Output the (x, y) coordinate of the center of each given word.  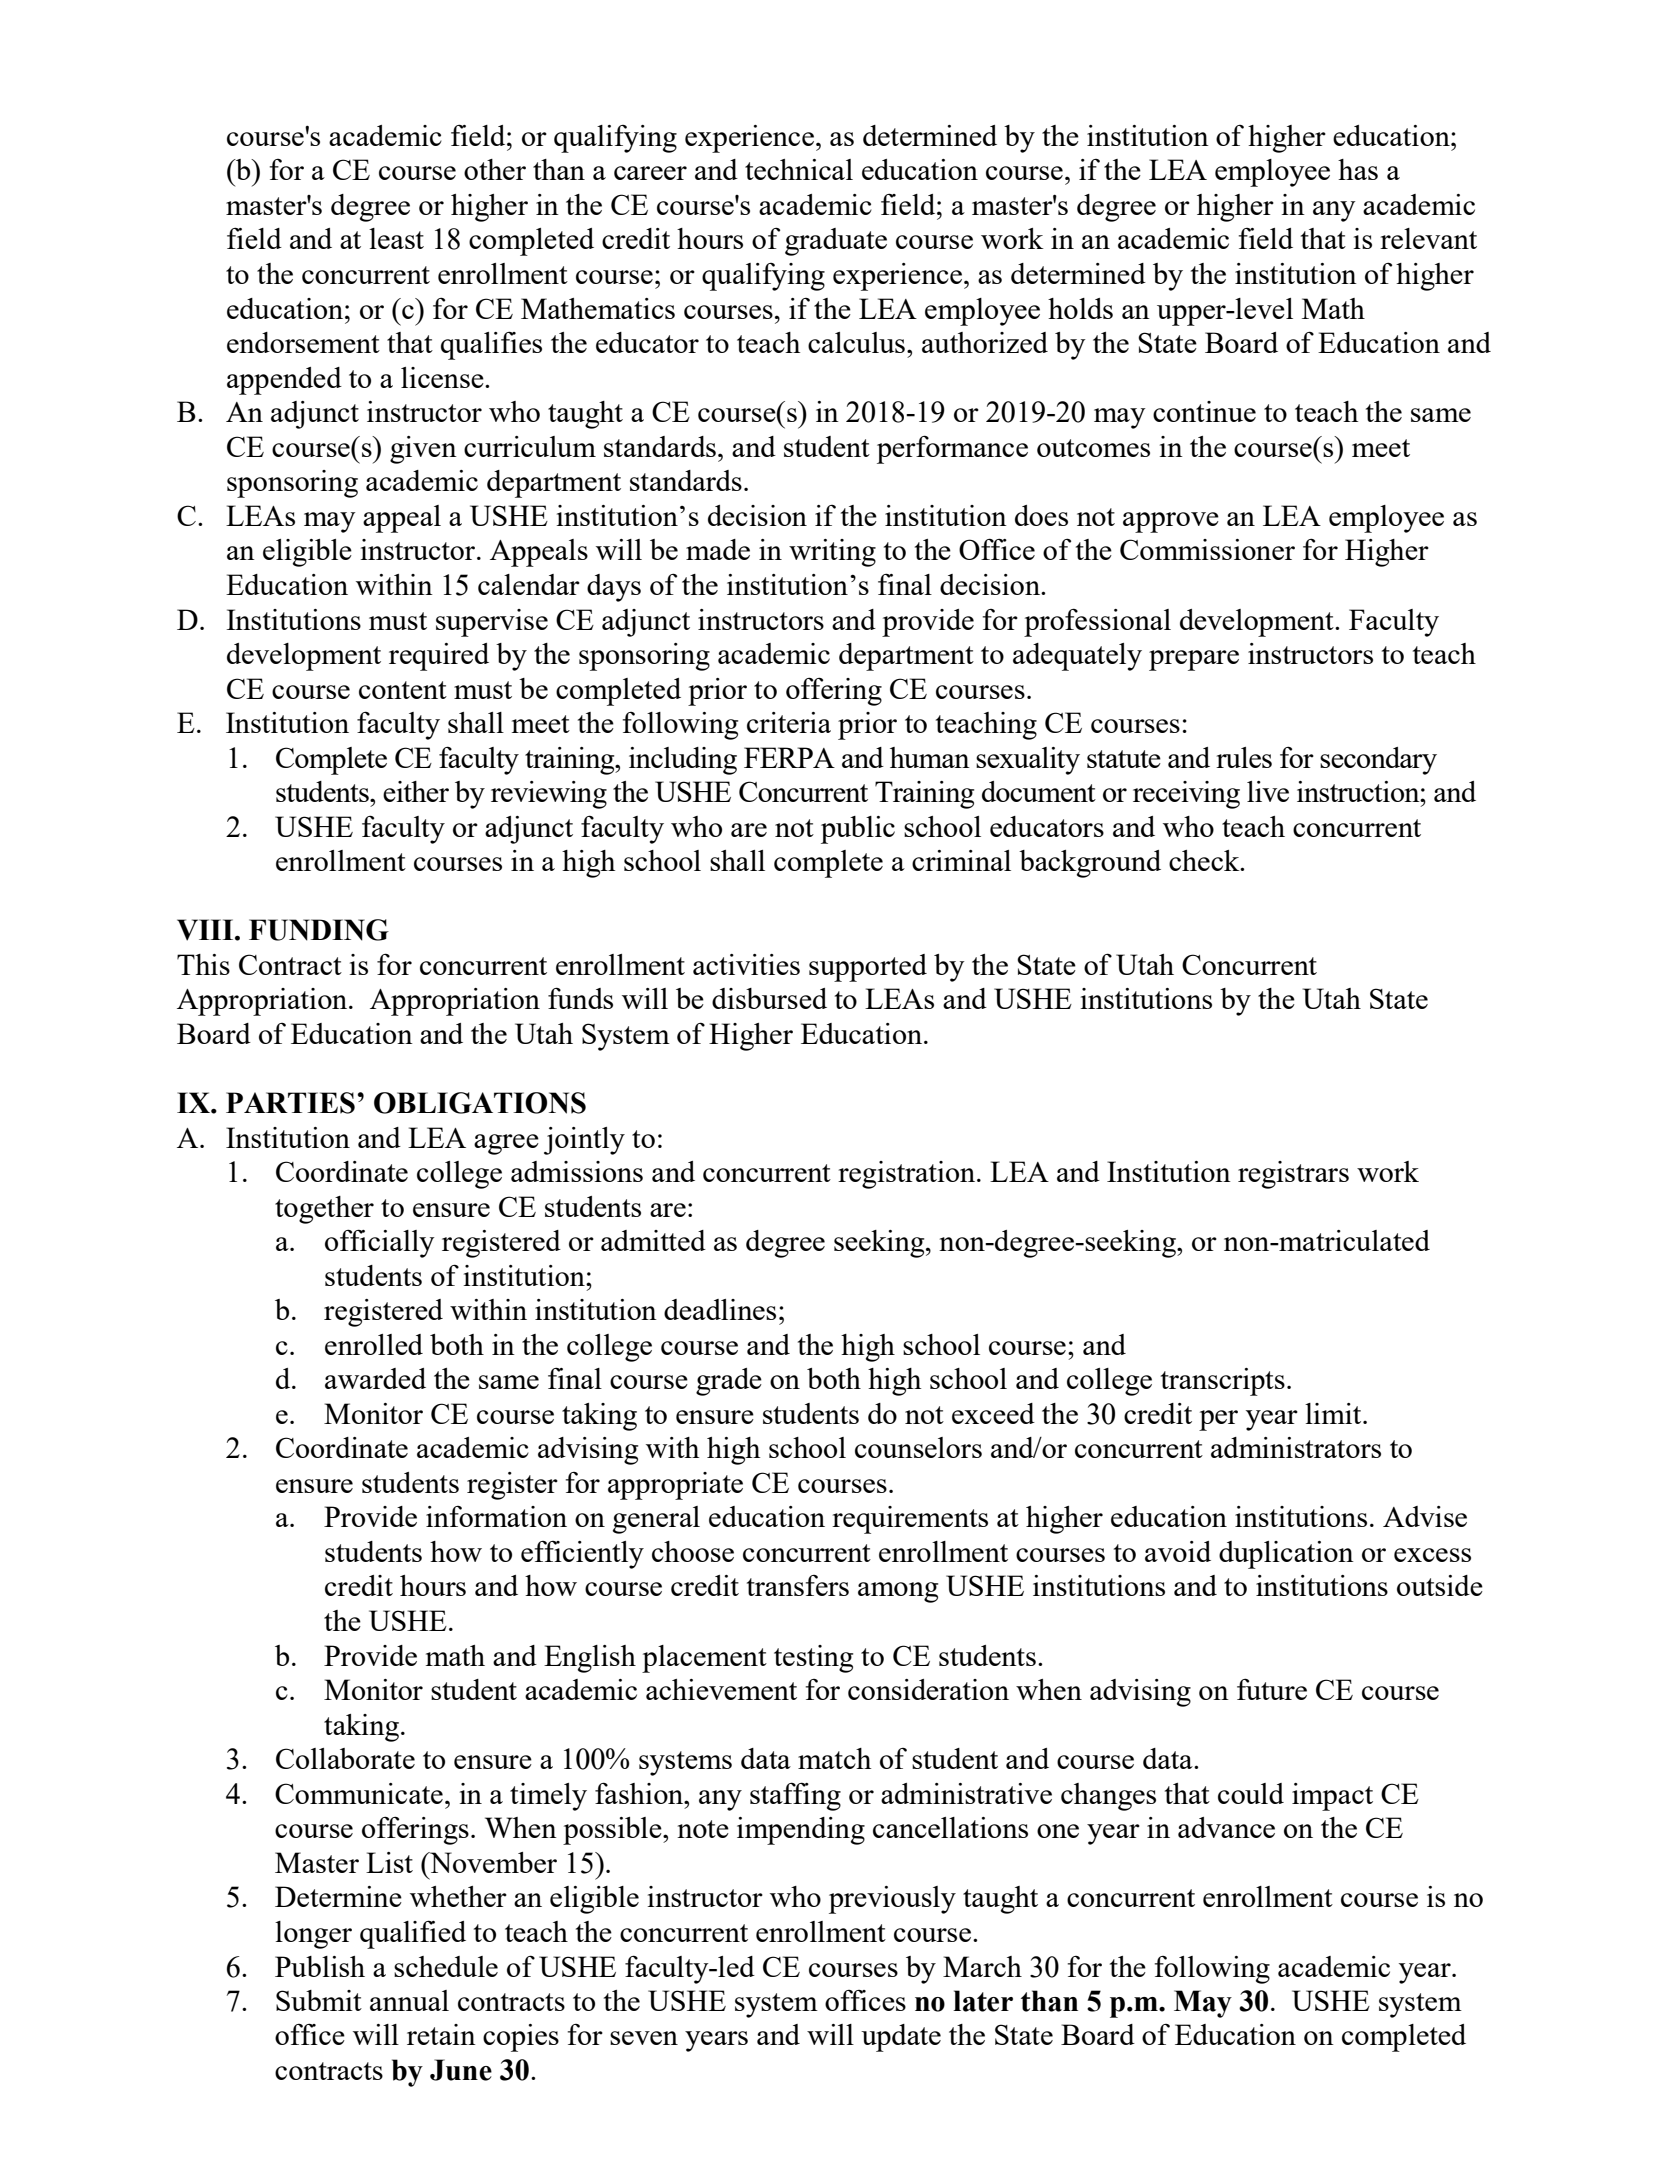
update (901, 2038)
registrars (1293, 1175)
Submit (319, 2000)
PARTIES (290, 1103)
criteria (789, 722)
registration (908, 1175)
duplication (1286, 1555)
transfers (798, 1585)
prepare (1194, 660)
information (496, 1516)
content (403, 690)
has (1358, 169)
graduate (836, 242)
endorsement (303, 342)
